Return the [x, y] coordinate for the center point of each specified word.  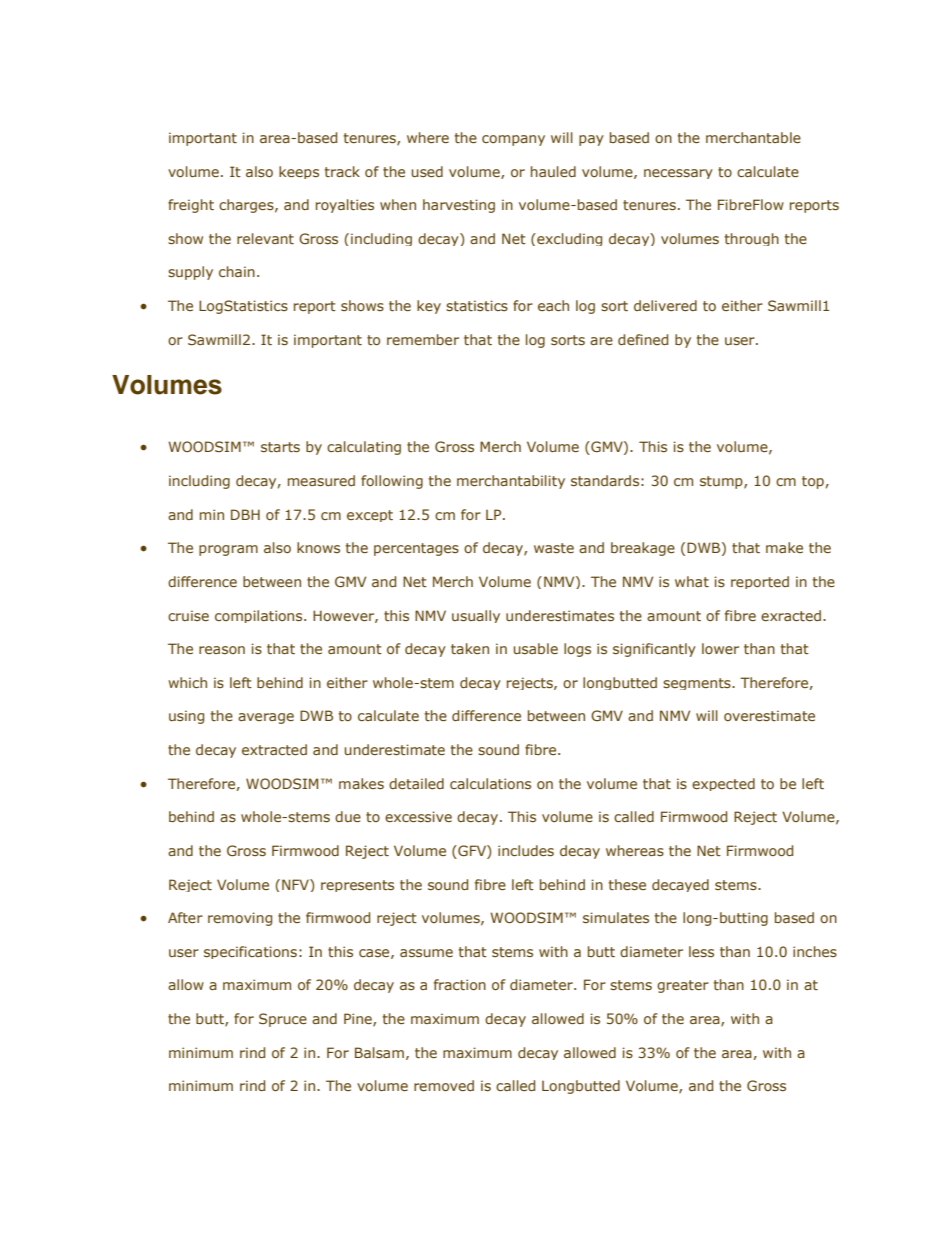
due [348, 816]
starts [280, 447]
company [513, 140]
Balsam [379, 1052]
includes [526, 850]
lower [720, 648]
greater [683, 986]
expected [723, 784]
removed [444, 1085]
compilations [260, 616]
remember [423, 339]
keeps [299, 172]
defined [643, 339]
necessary [678, 174]
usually [476, 616]
